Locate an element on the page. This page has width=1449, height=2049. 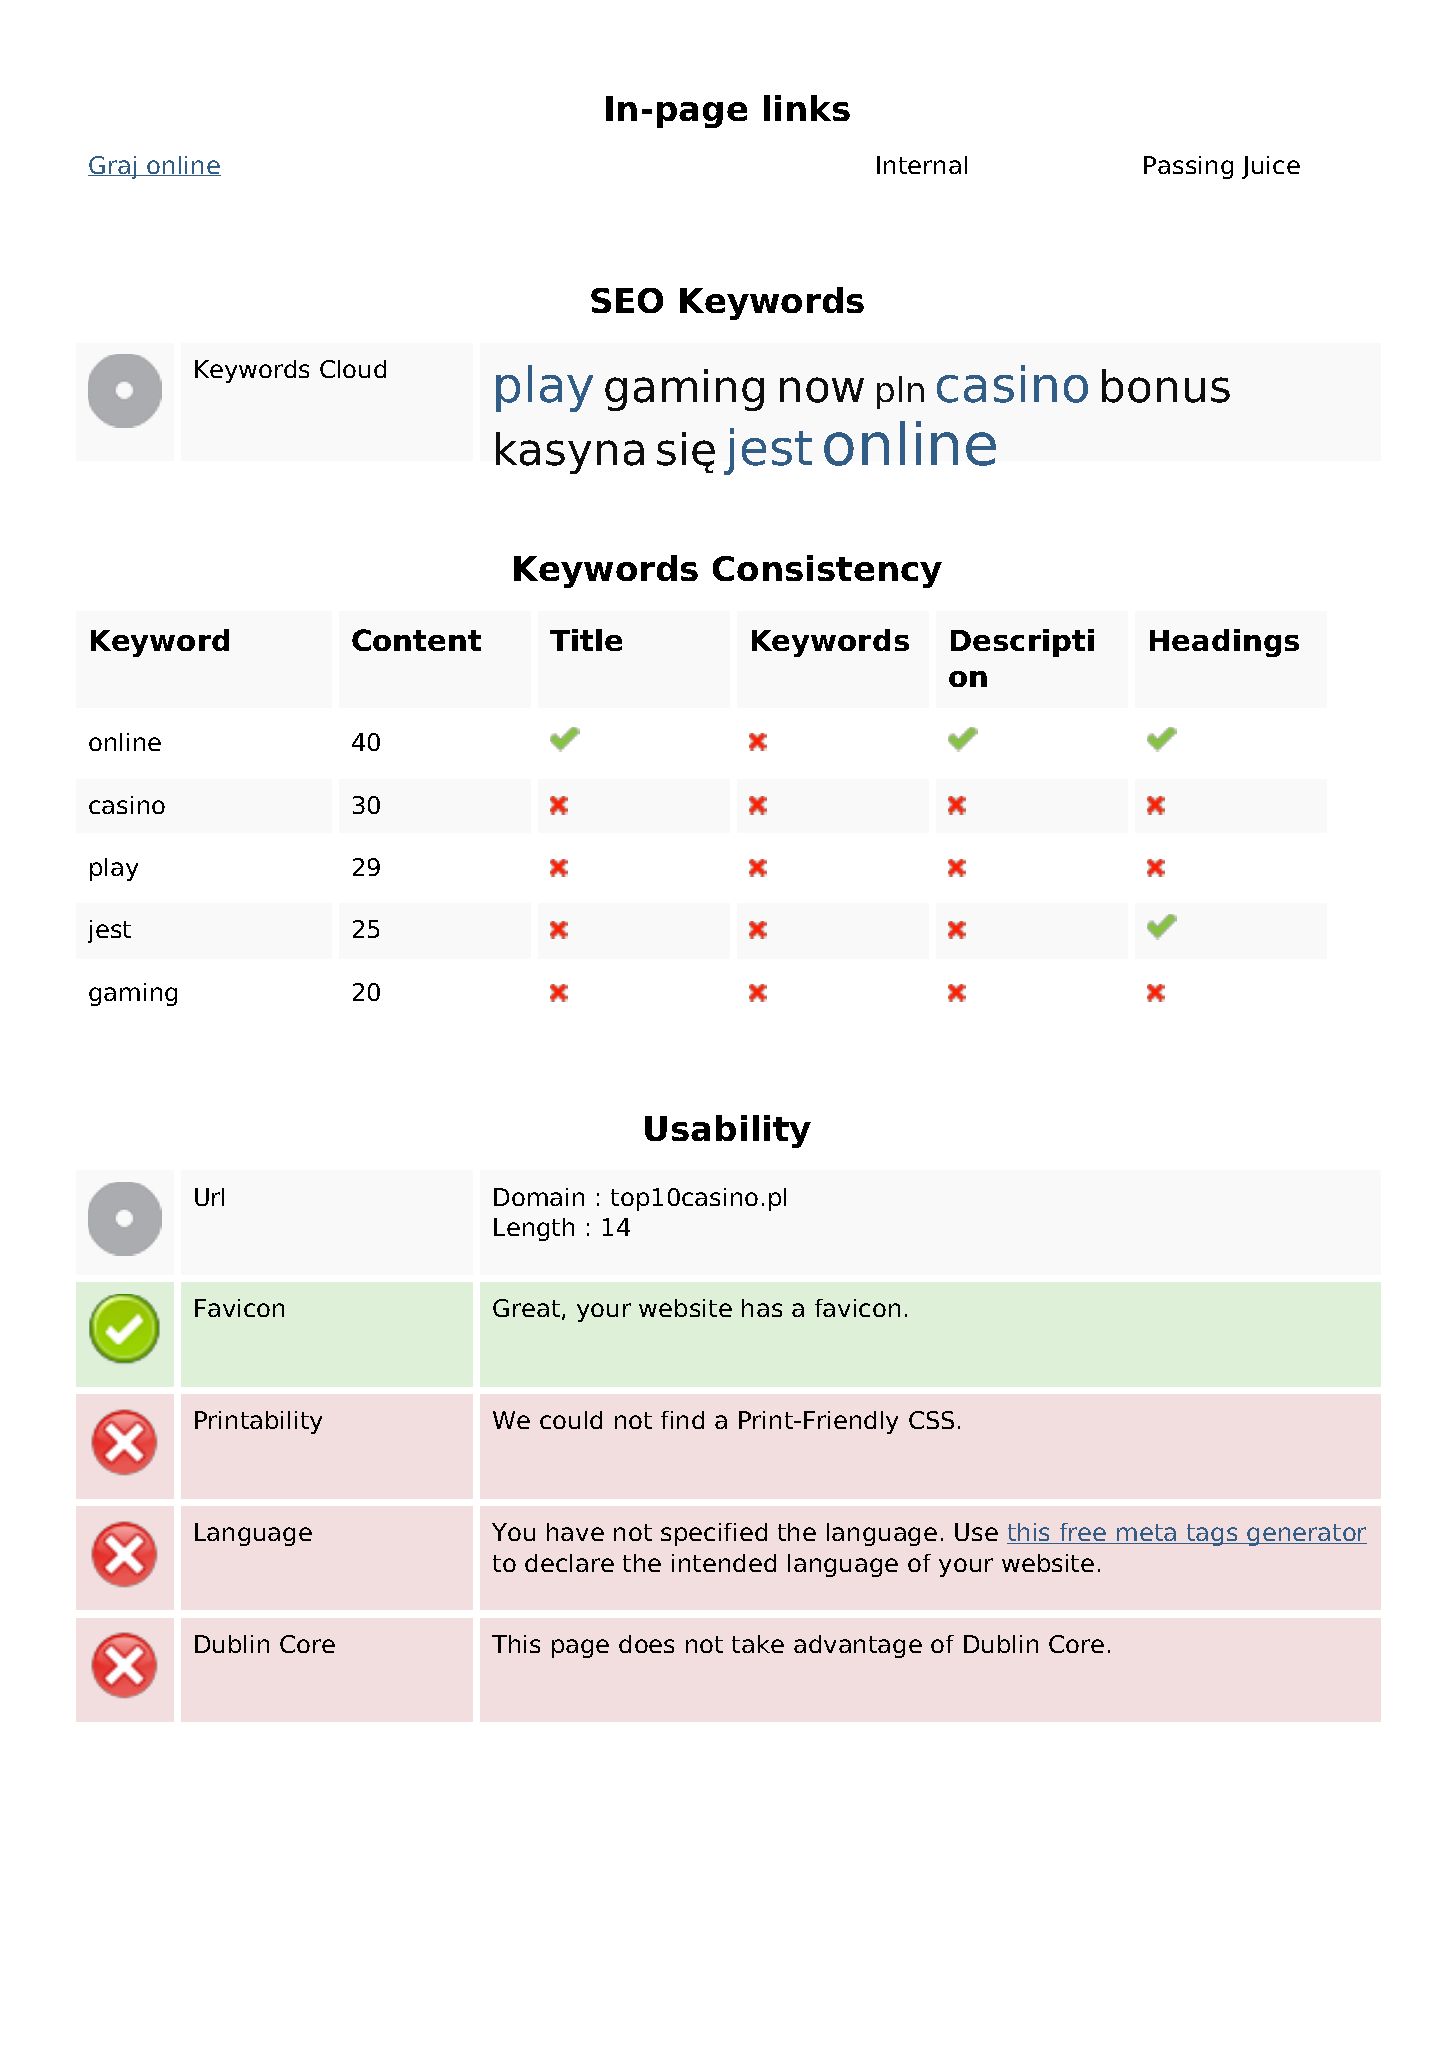
Cloud is located at coordinates (353, 369).
